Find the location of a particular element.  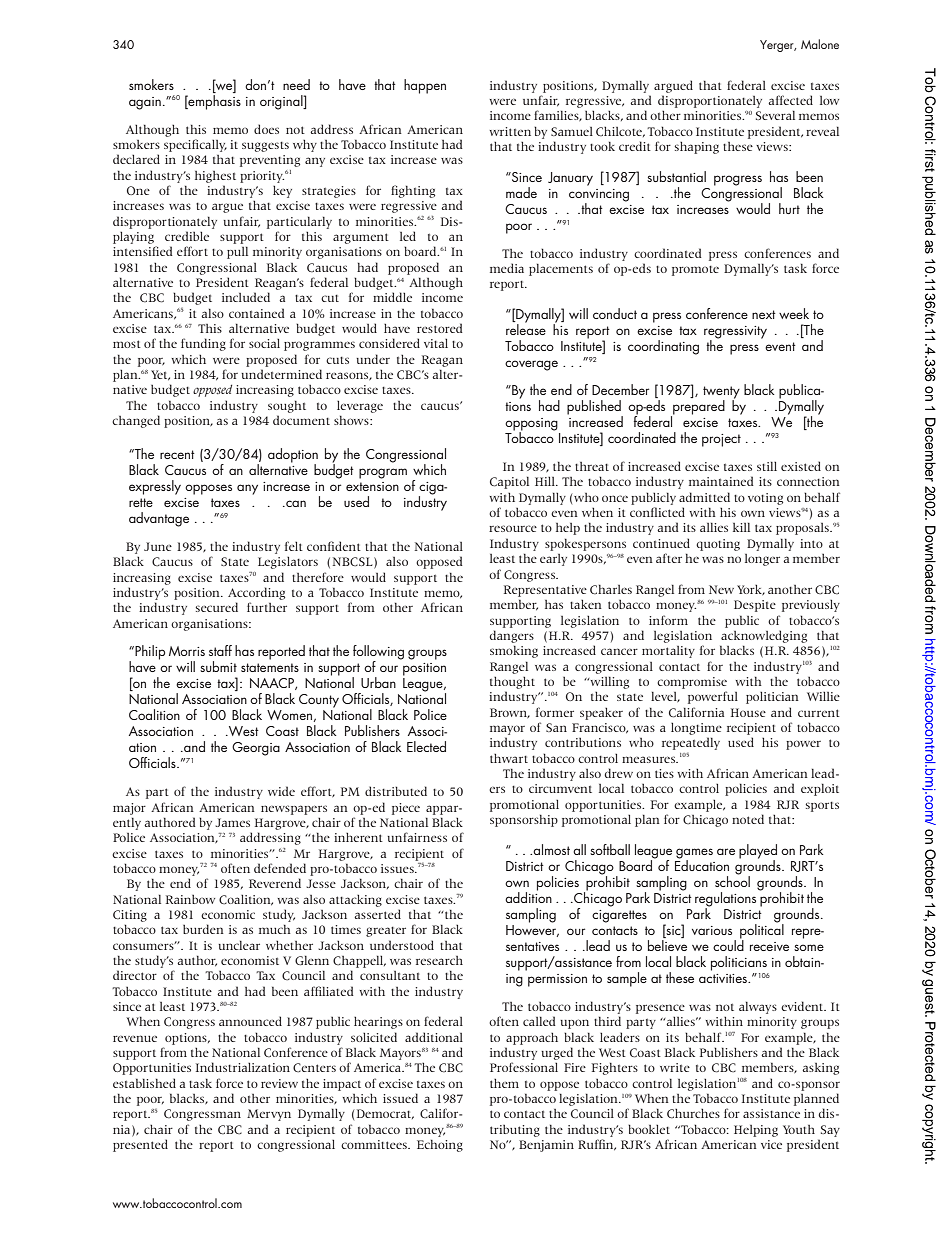

Despite is located at coordinates (755, 606).
